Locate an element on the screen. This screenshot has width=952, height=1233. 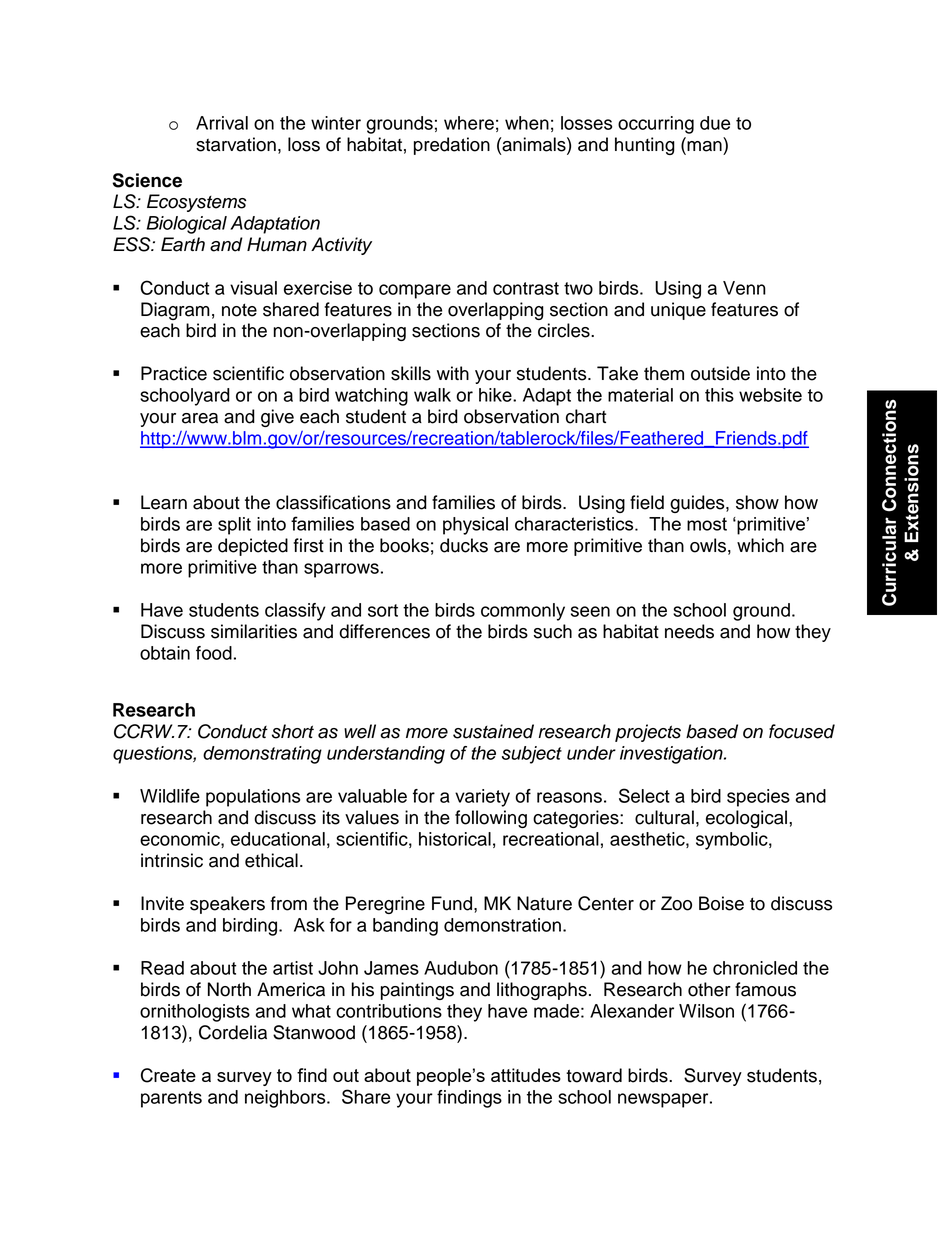
needs is located at coordinates (689, 631).
